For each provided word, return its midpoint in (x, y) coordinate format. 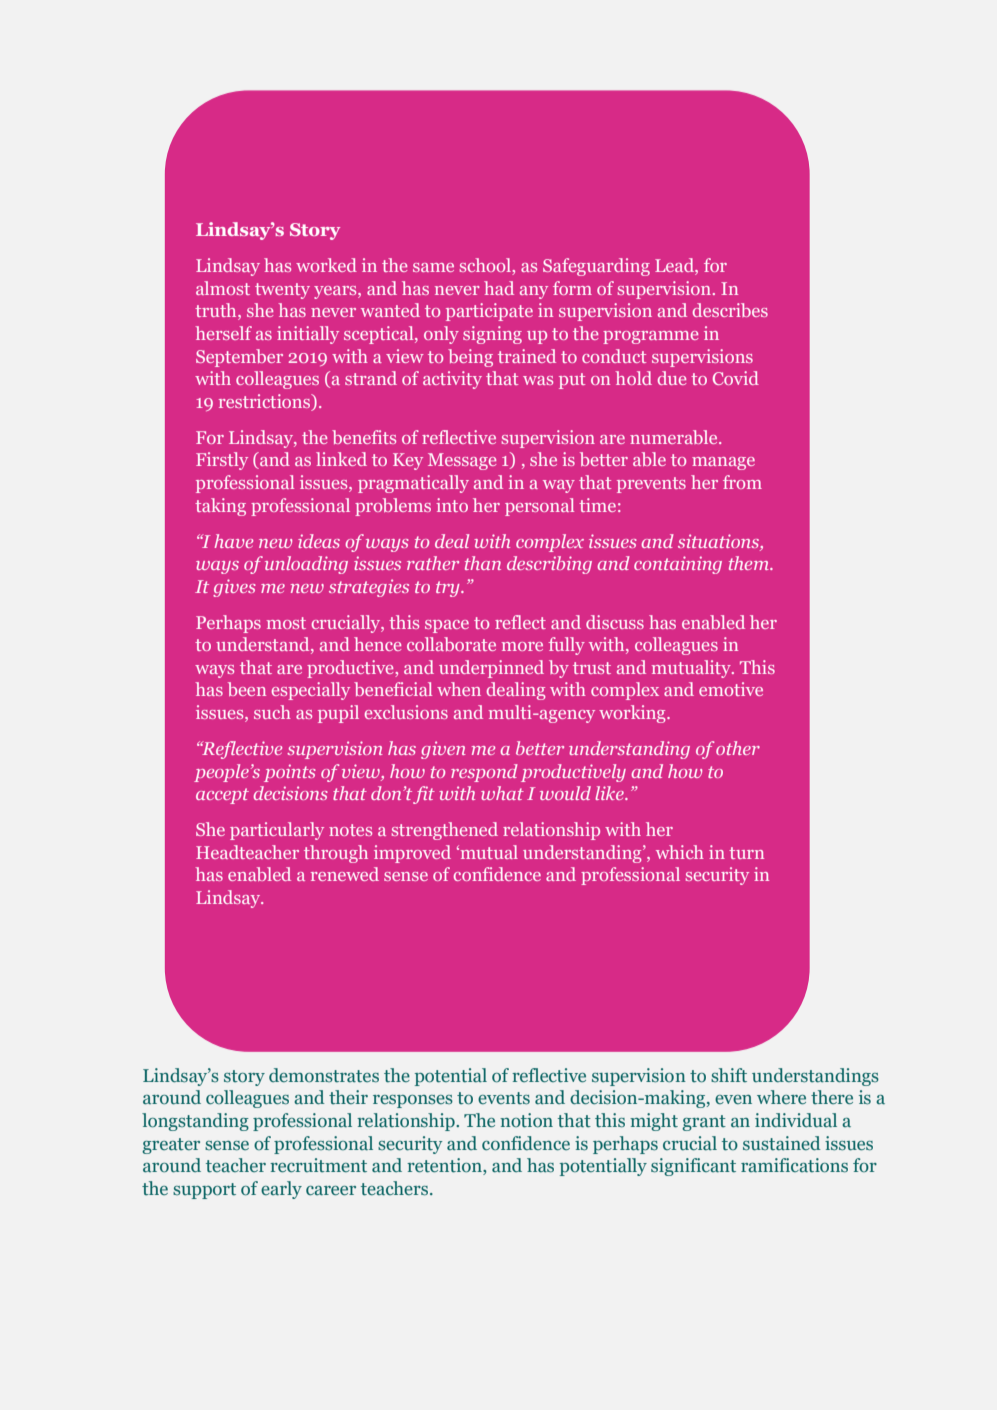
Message (462, 461)
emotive (731, 689)
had (499, 288)
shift (729, 1075)
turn (746, 853)
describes (730, 310)
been (247, 689)
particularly (277, 831)
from (742, 482)
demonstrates (324, 1075)
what (502, 793)
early (281, 1190)
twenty (282, 291)
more (522, 646)
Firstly (222, 461)
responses (413, 1101)
